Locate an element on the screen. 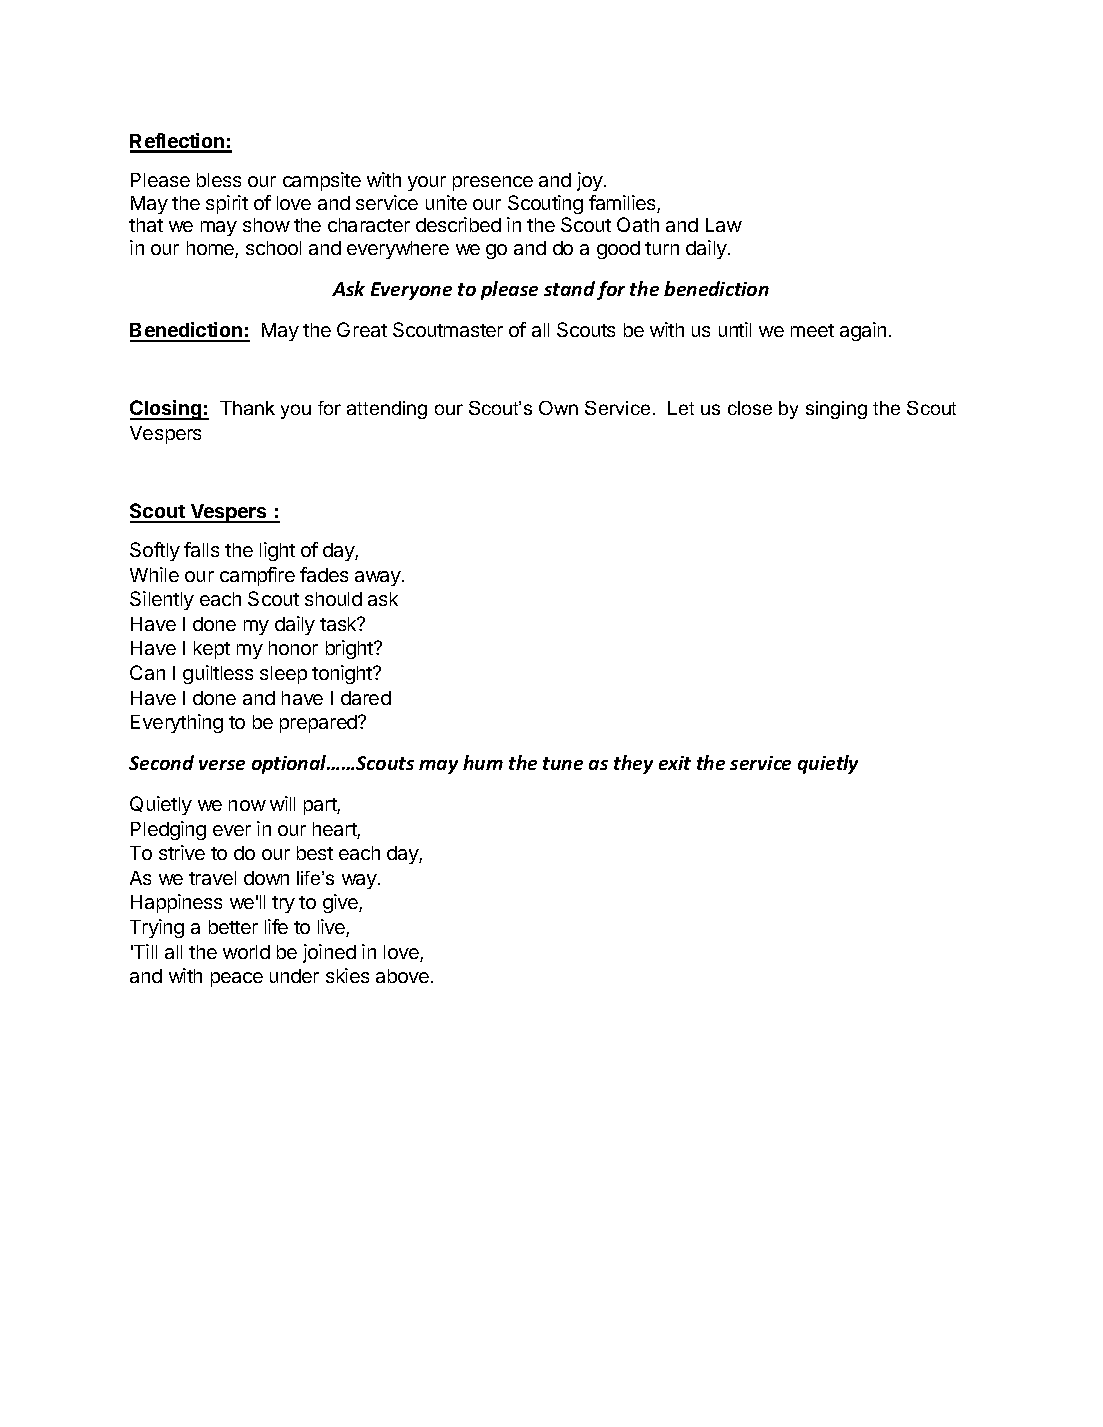  away is located at coordinates (379, 578).
